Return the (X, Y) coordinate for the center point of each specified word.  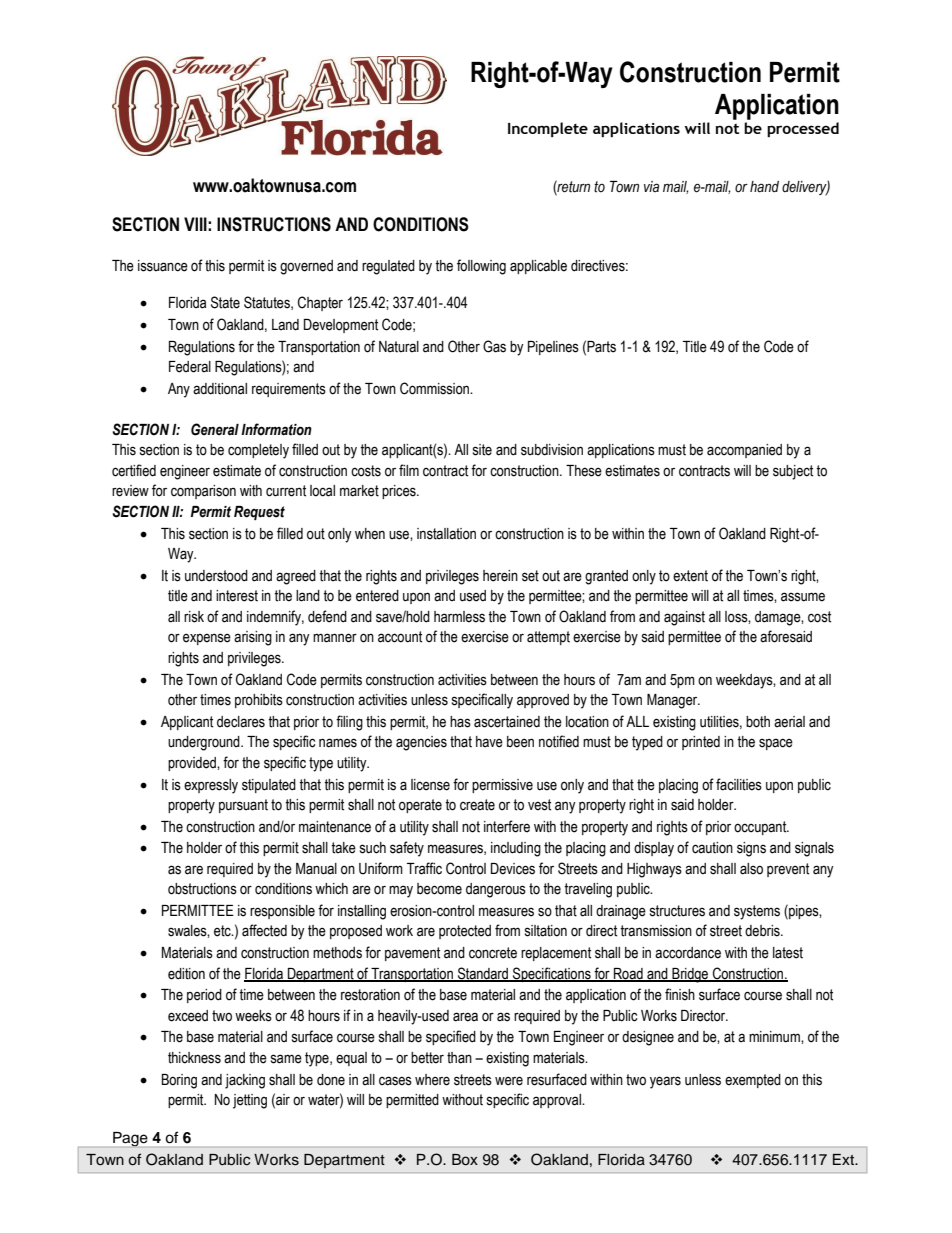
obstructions (202, 889)
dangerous (496, 890)
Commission (435, 388)
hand (764, 187)
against (684, 618)
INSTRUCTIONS (274, 224)
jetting (250, 1101)
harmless (459, 617)
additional (220, 389)
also (751, 869)
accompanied (744, 451)
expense (207, 639)
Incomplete (548, 129)
